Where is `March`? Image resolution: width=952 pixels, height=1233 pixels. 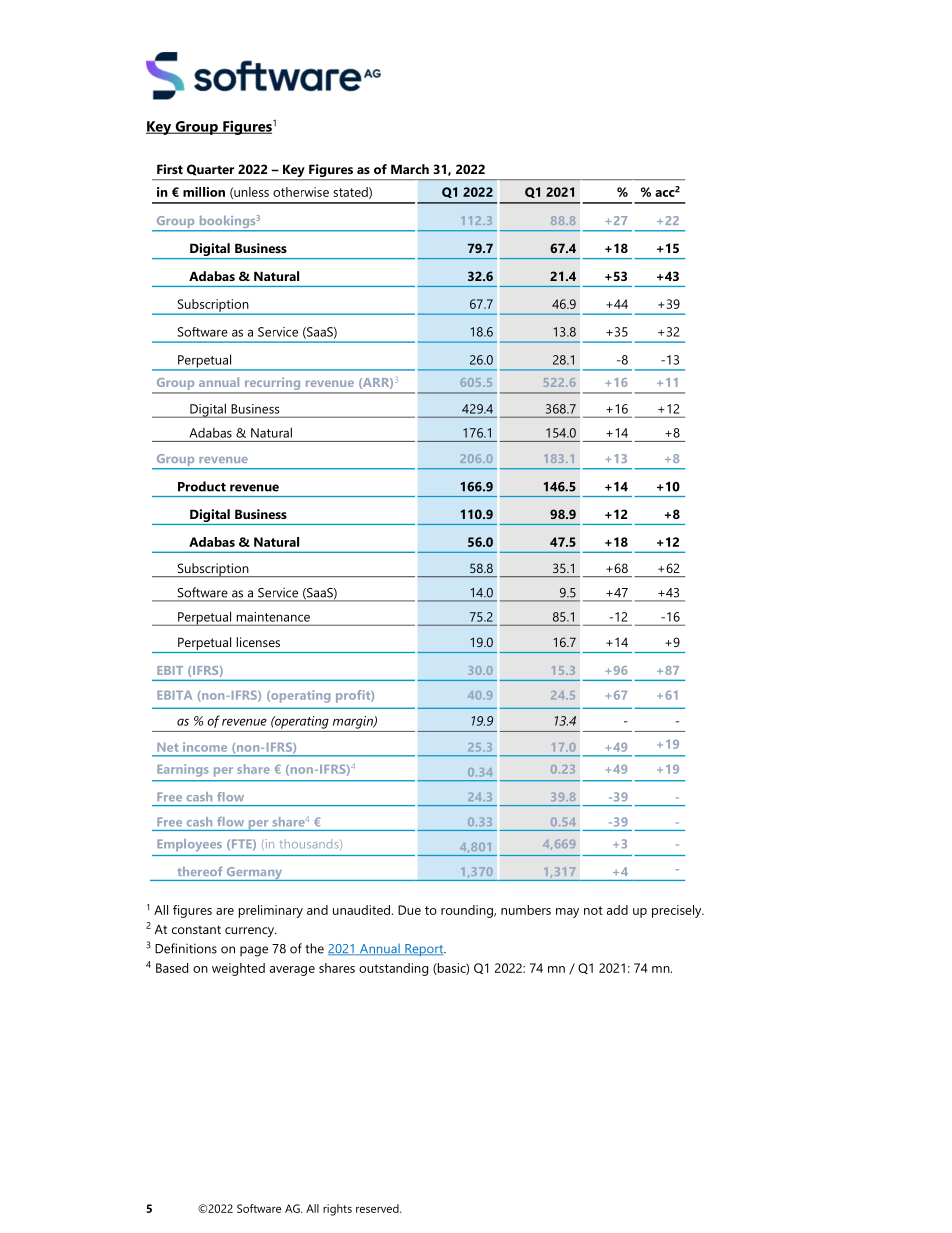
March is located at coordinates (410, 169).
